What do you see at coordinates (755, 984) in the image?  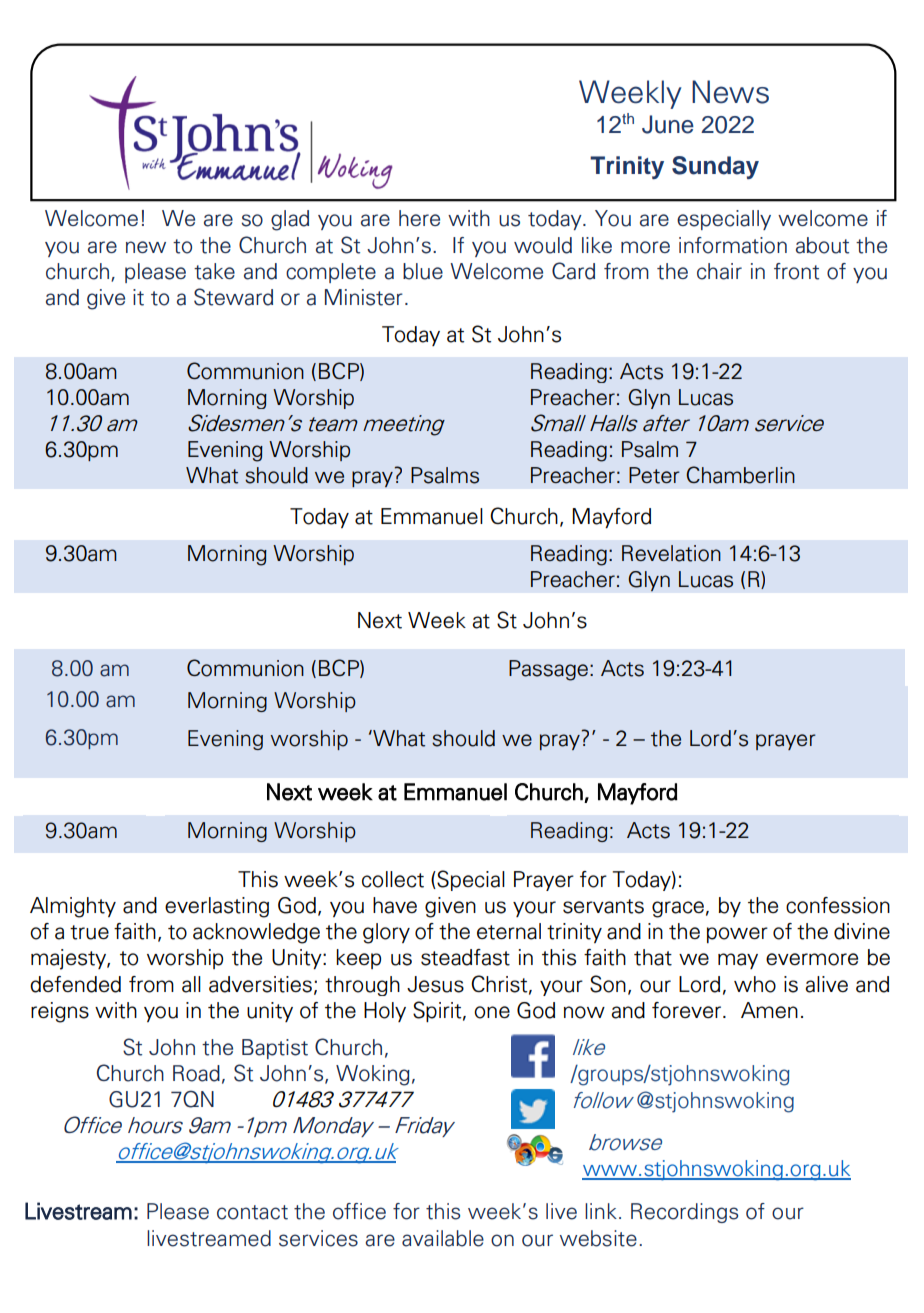 I see `who` at bounding box center [755, 984].
